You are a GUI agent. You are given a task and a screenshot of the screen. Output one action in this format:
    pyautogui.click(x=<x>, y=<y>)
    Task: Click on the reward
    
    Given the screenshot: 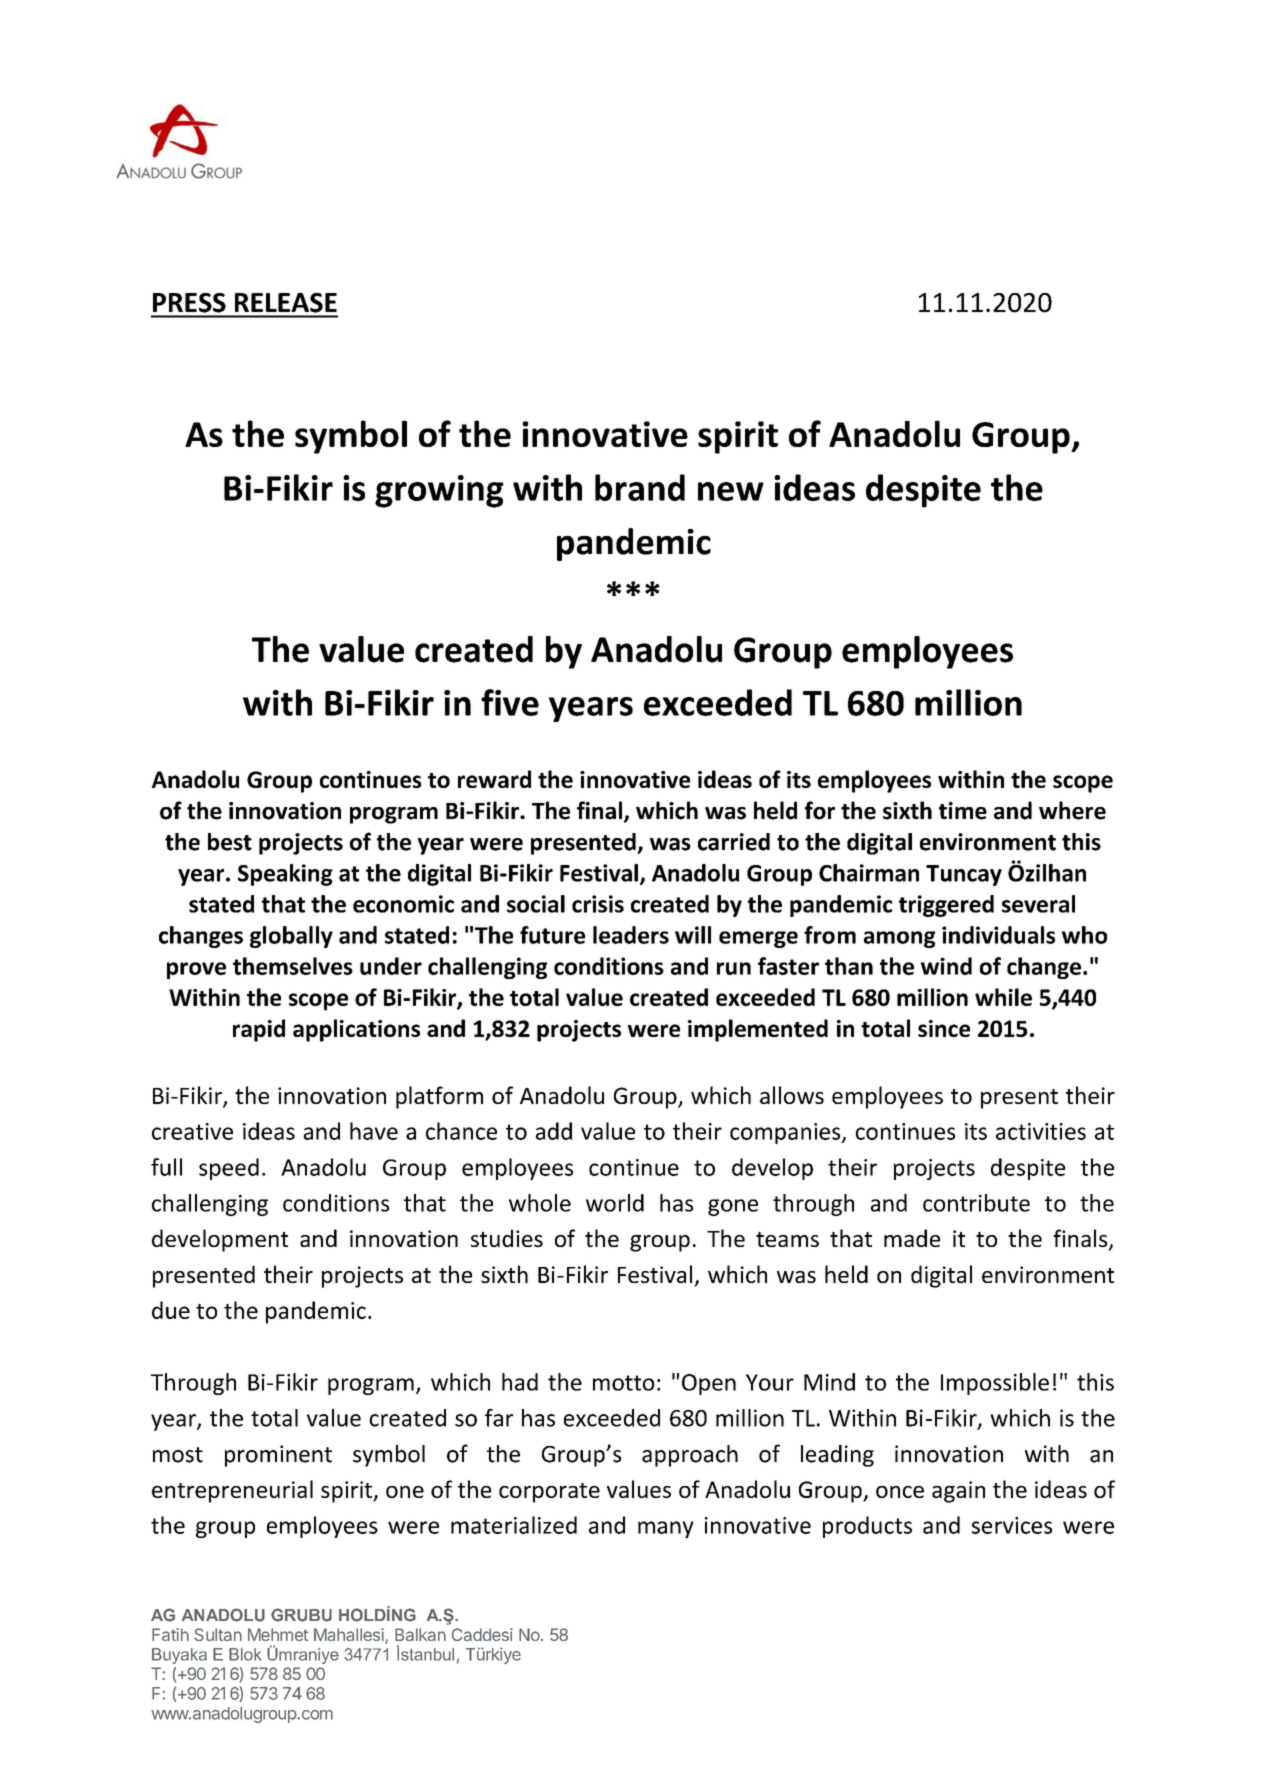 What is the action you would take?
    pyautogui.click(x=494, y=779)
